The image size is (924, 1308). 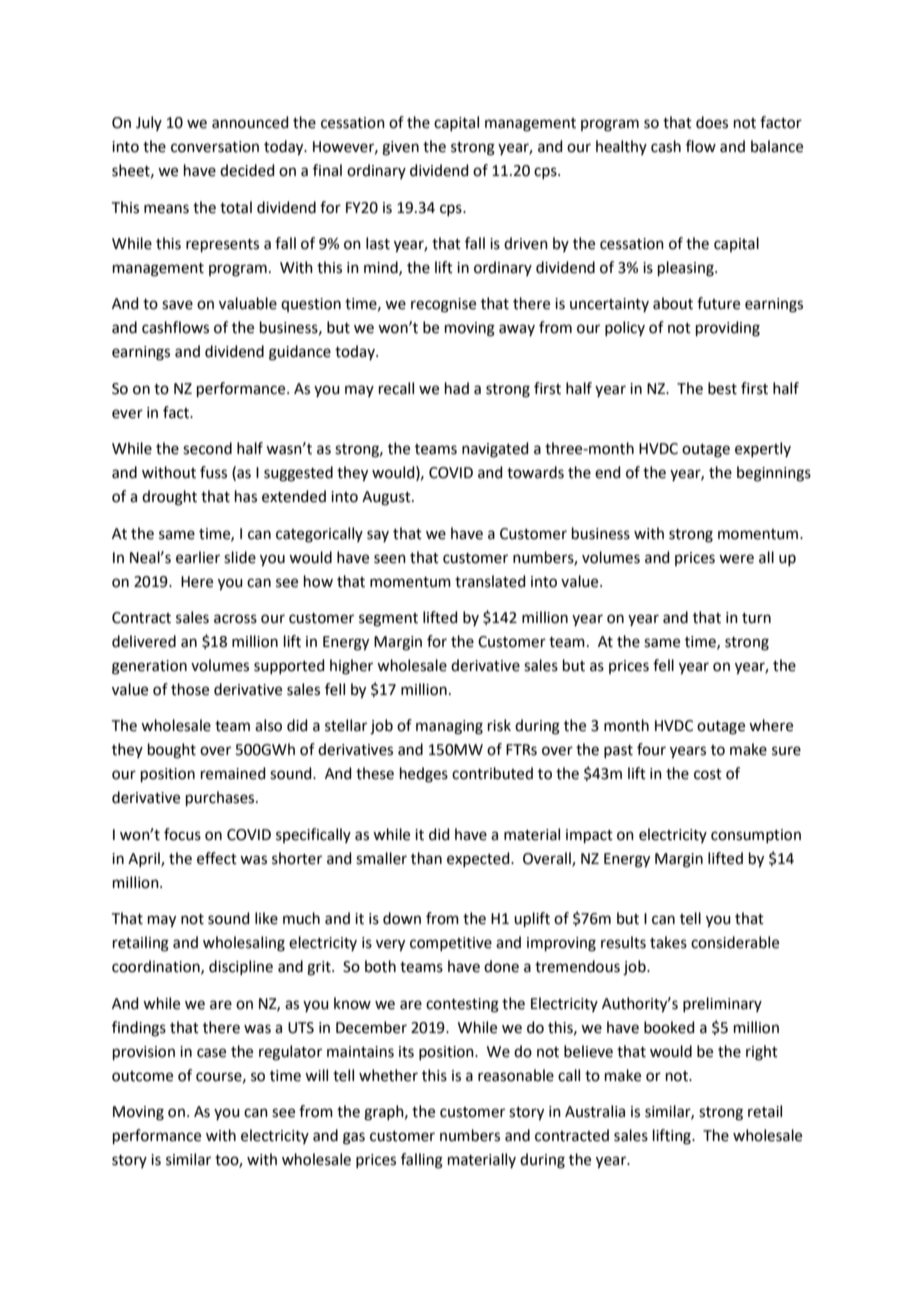 What do you see at coordinates (211, 1053) in the page?
I see `case` at bounding box center [211, 1053].
